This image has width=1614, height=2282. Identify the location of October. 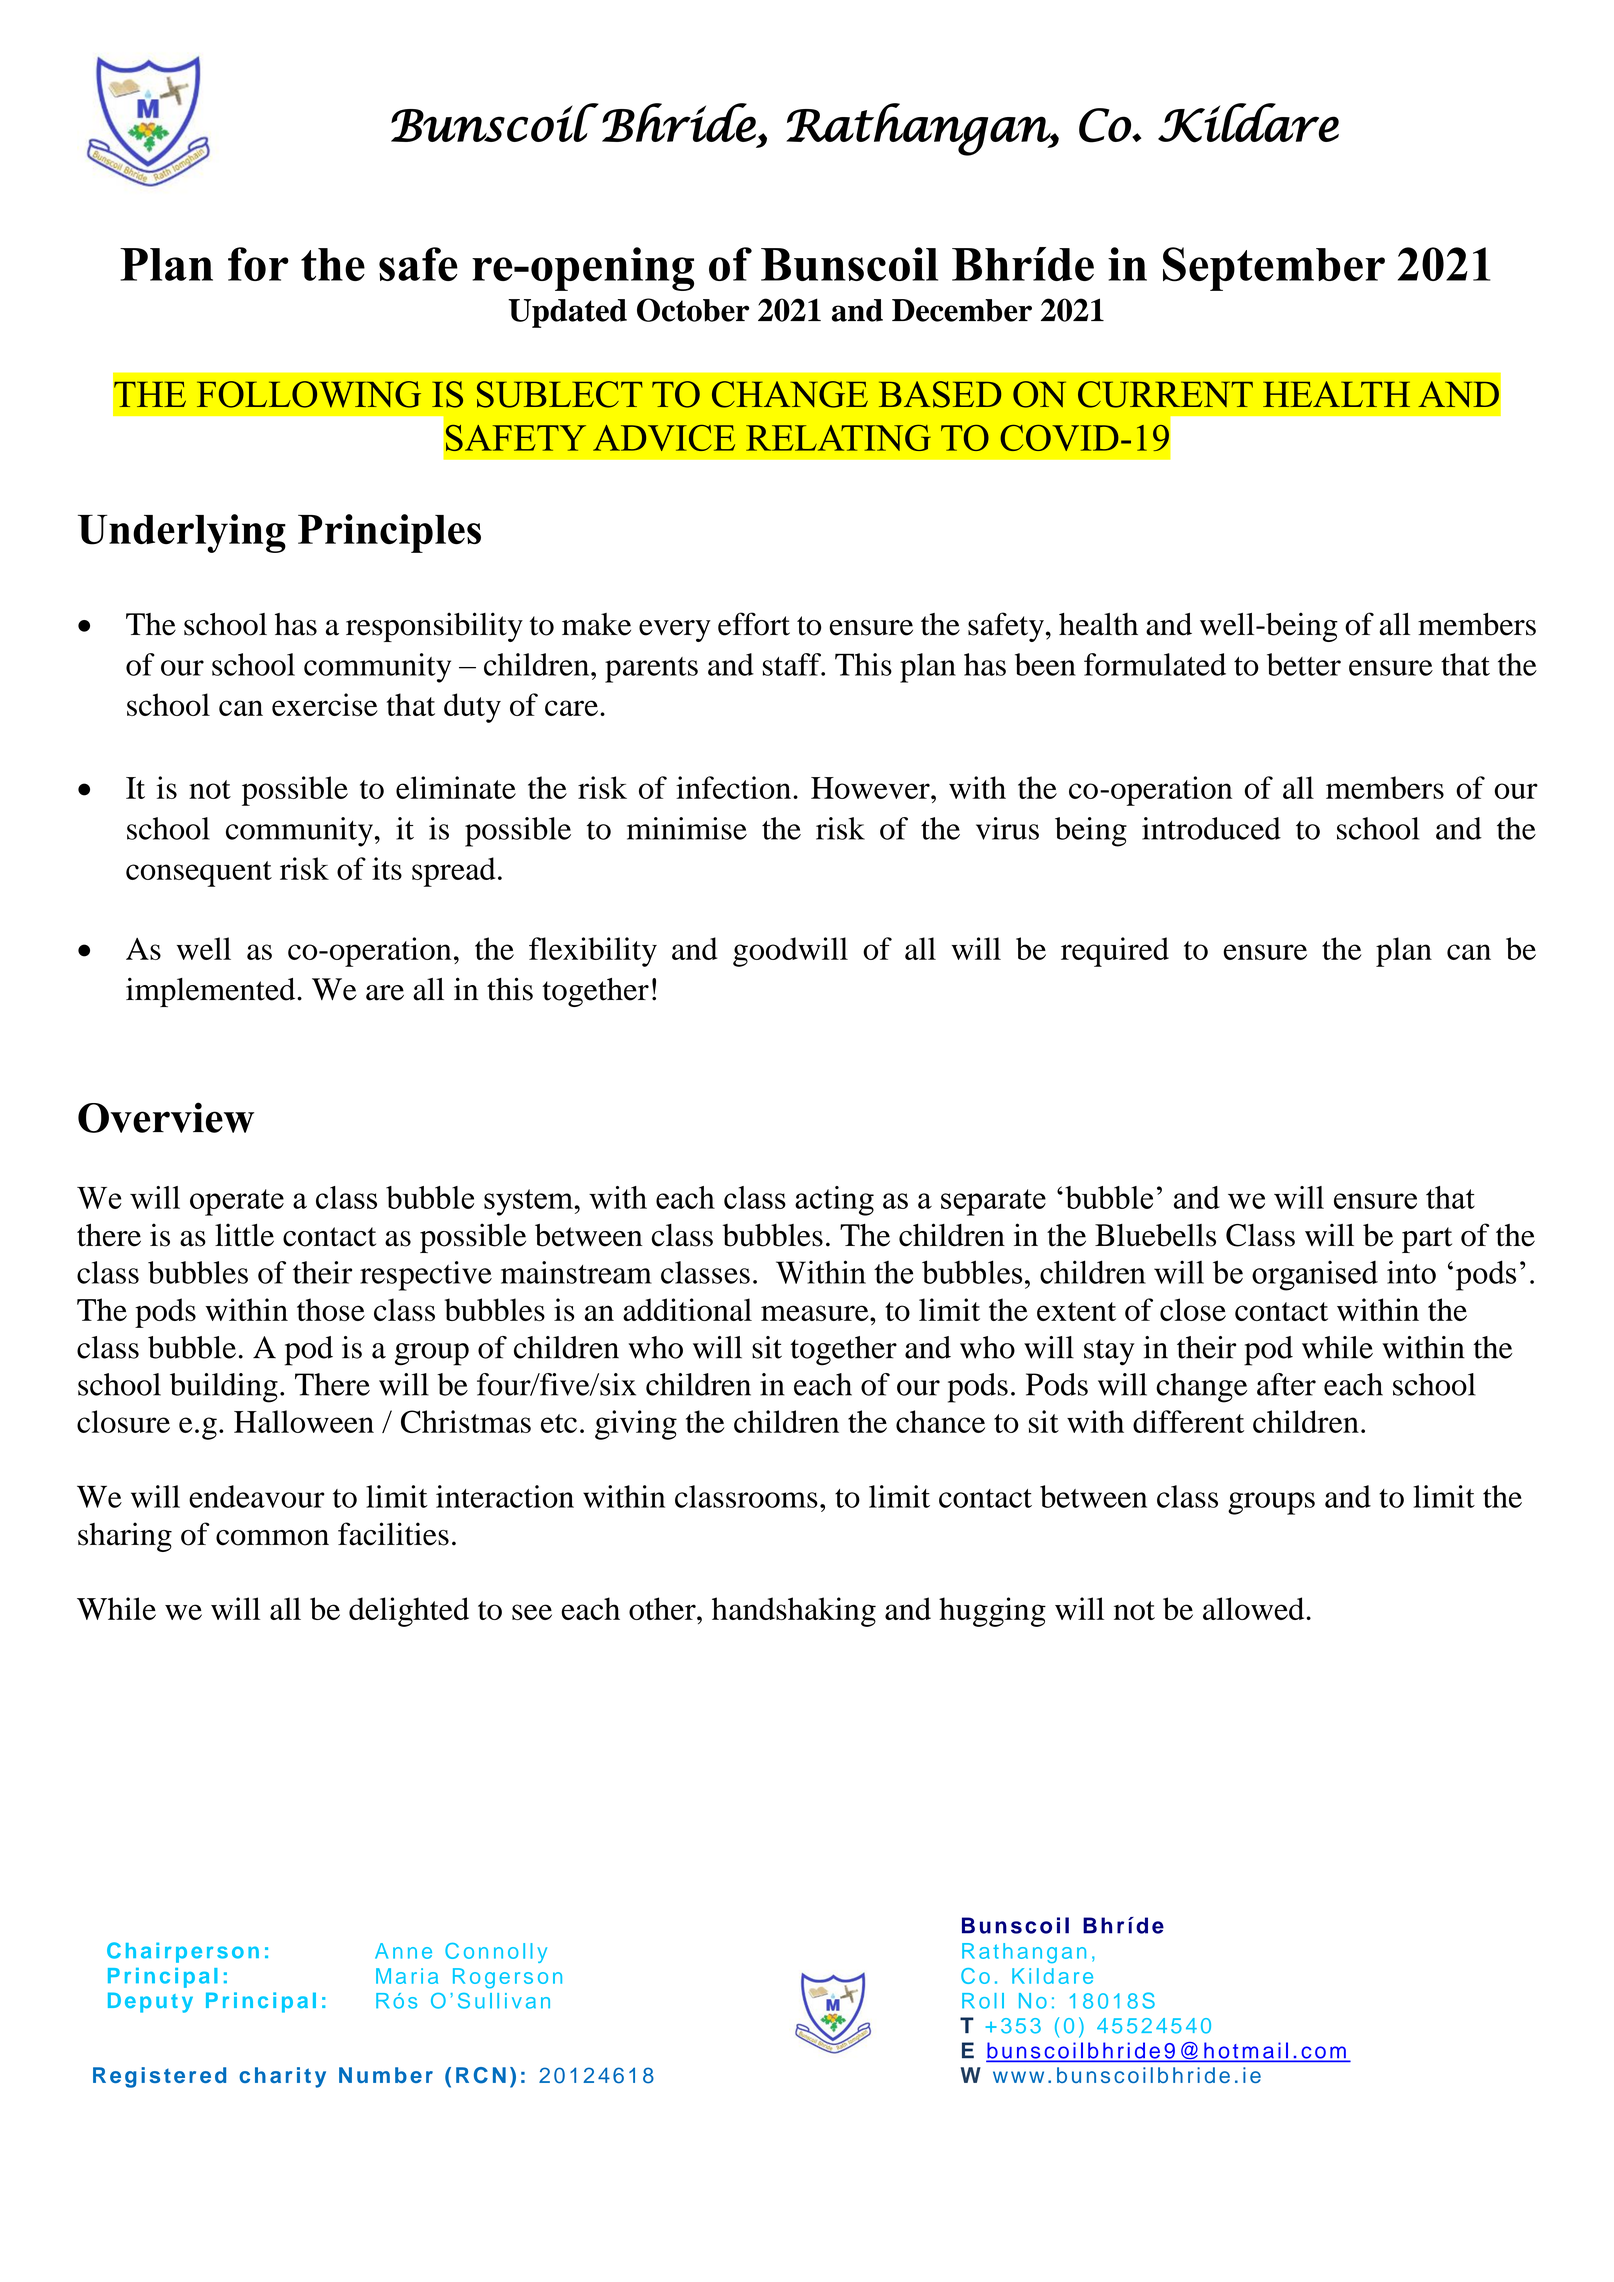
(693, 310).
